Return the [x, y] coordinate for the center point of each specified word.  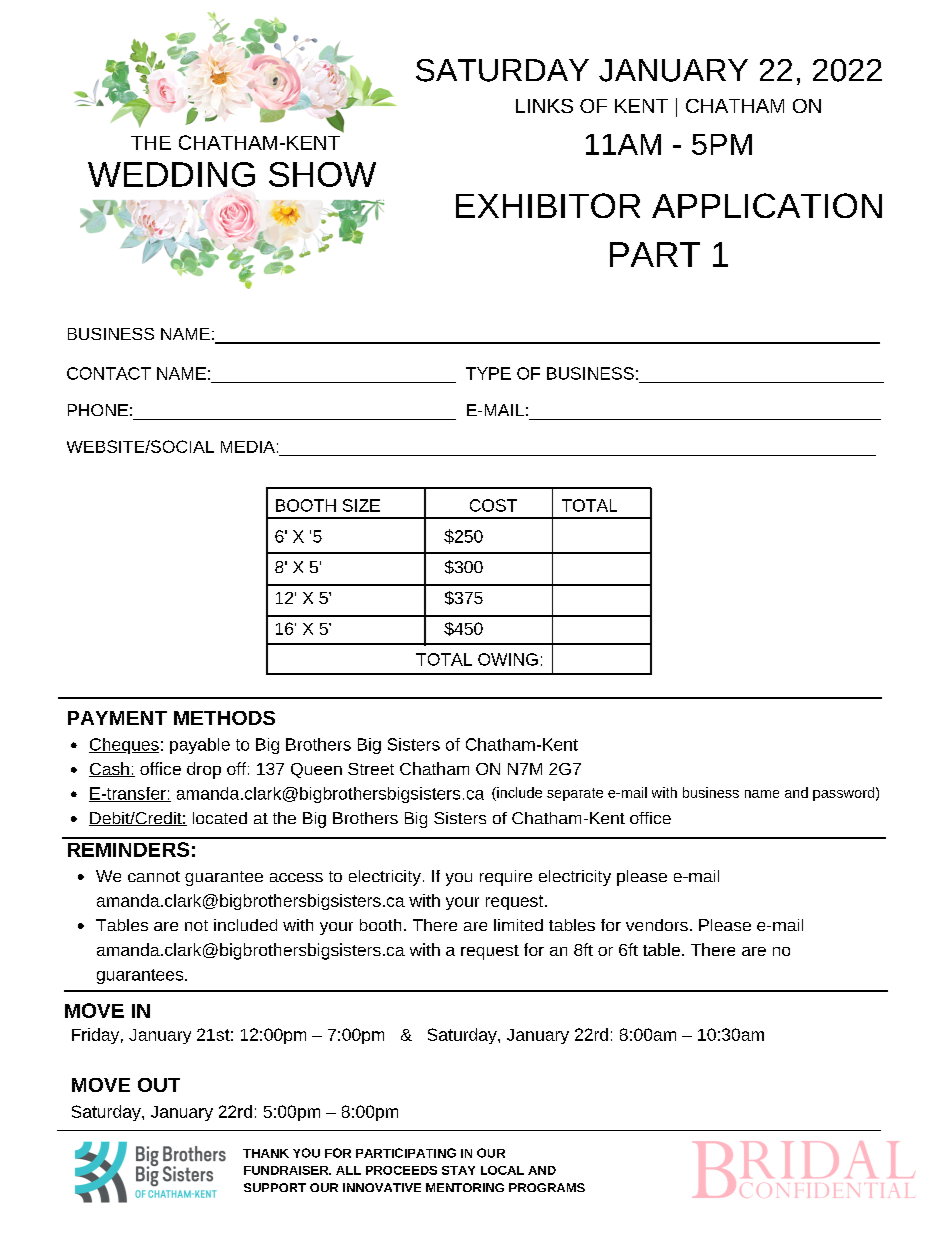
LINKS [544, 106]
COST [493, 505]
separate [575, 794]
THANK [266, 1153]
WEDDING [171, 174]
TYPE [488, 373]
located [220, 818]
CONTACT [109, 373]
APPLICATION [767, 205]
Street [371, 769]
